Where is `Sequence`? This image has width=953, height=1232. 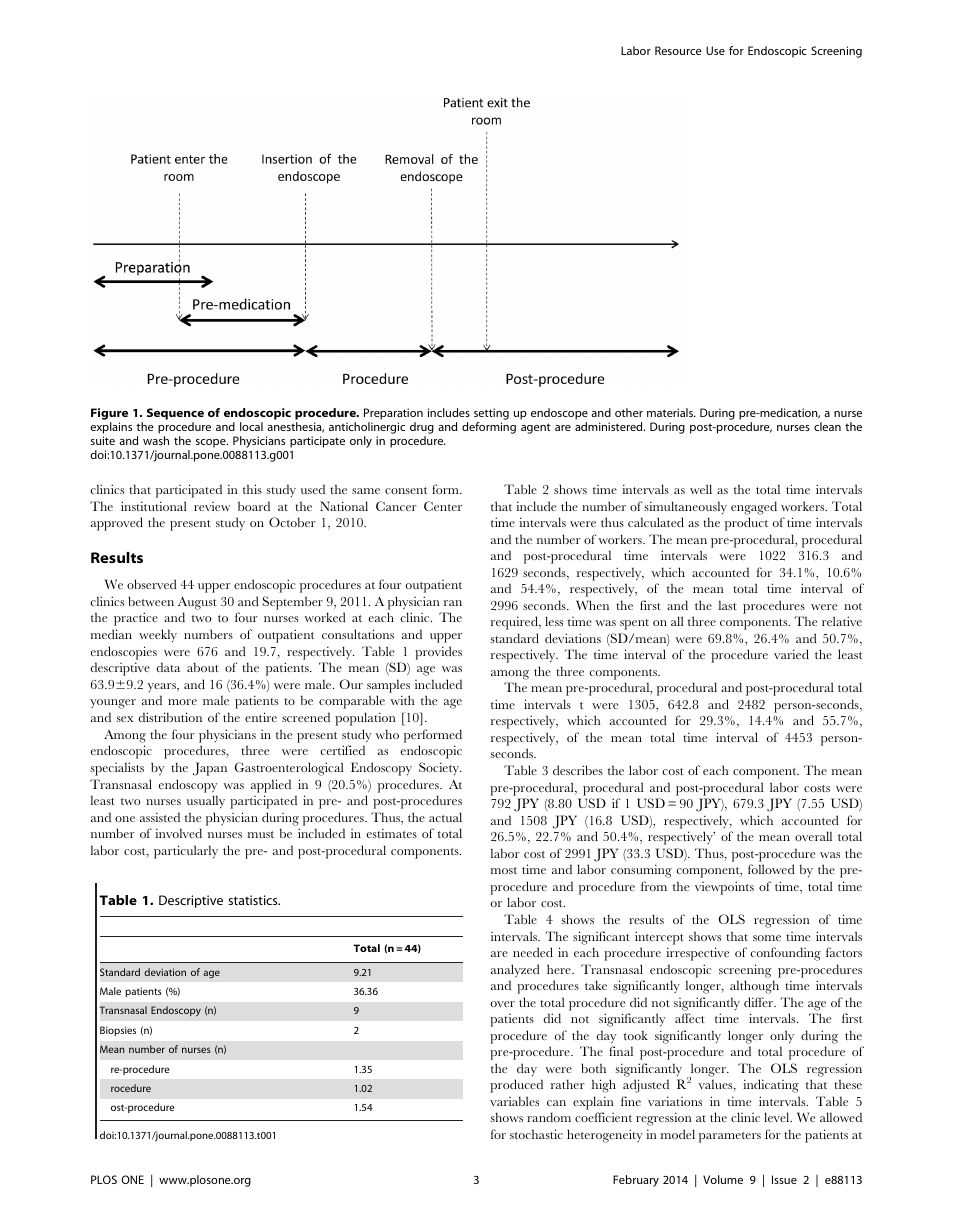 Sequence is located at coordinates (175, 414).
